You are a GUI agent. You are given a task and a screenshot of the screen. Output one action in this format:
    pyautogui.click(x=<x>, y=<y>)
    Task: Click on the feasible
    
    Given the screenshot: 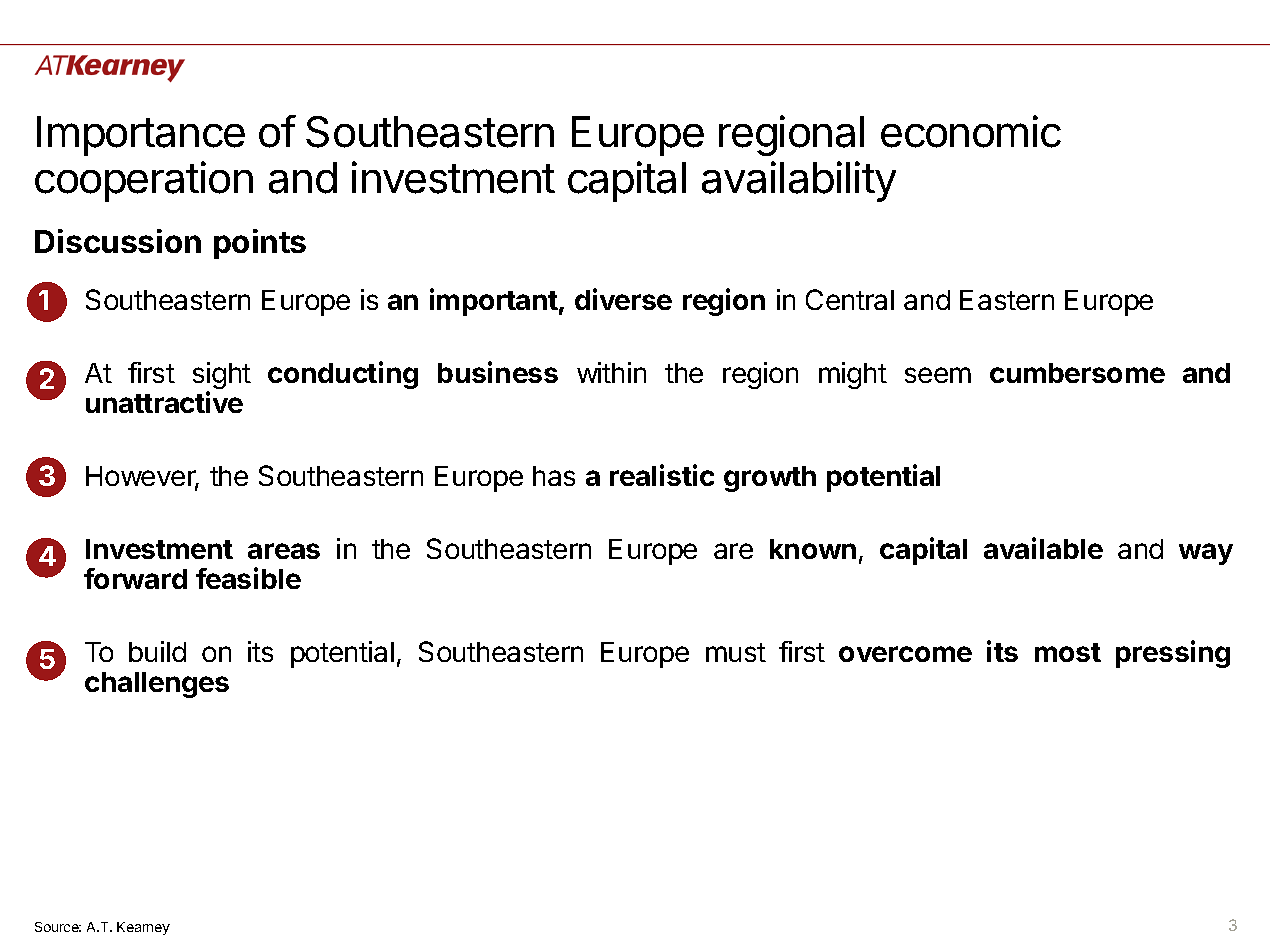 What is the action you would take?
    pyautogui.click(x=248, y=578)
